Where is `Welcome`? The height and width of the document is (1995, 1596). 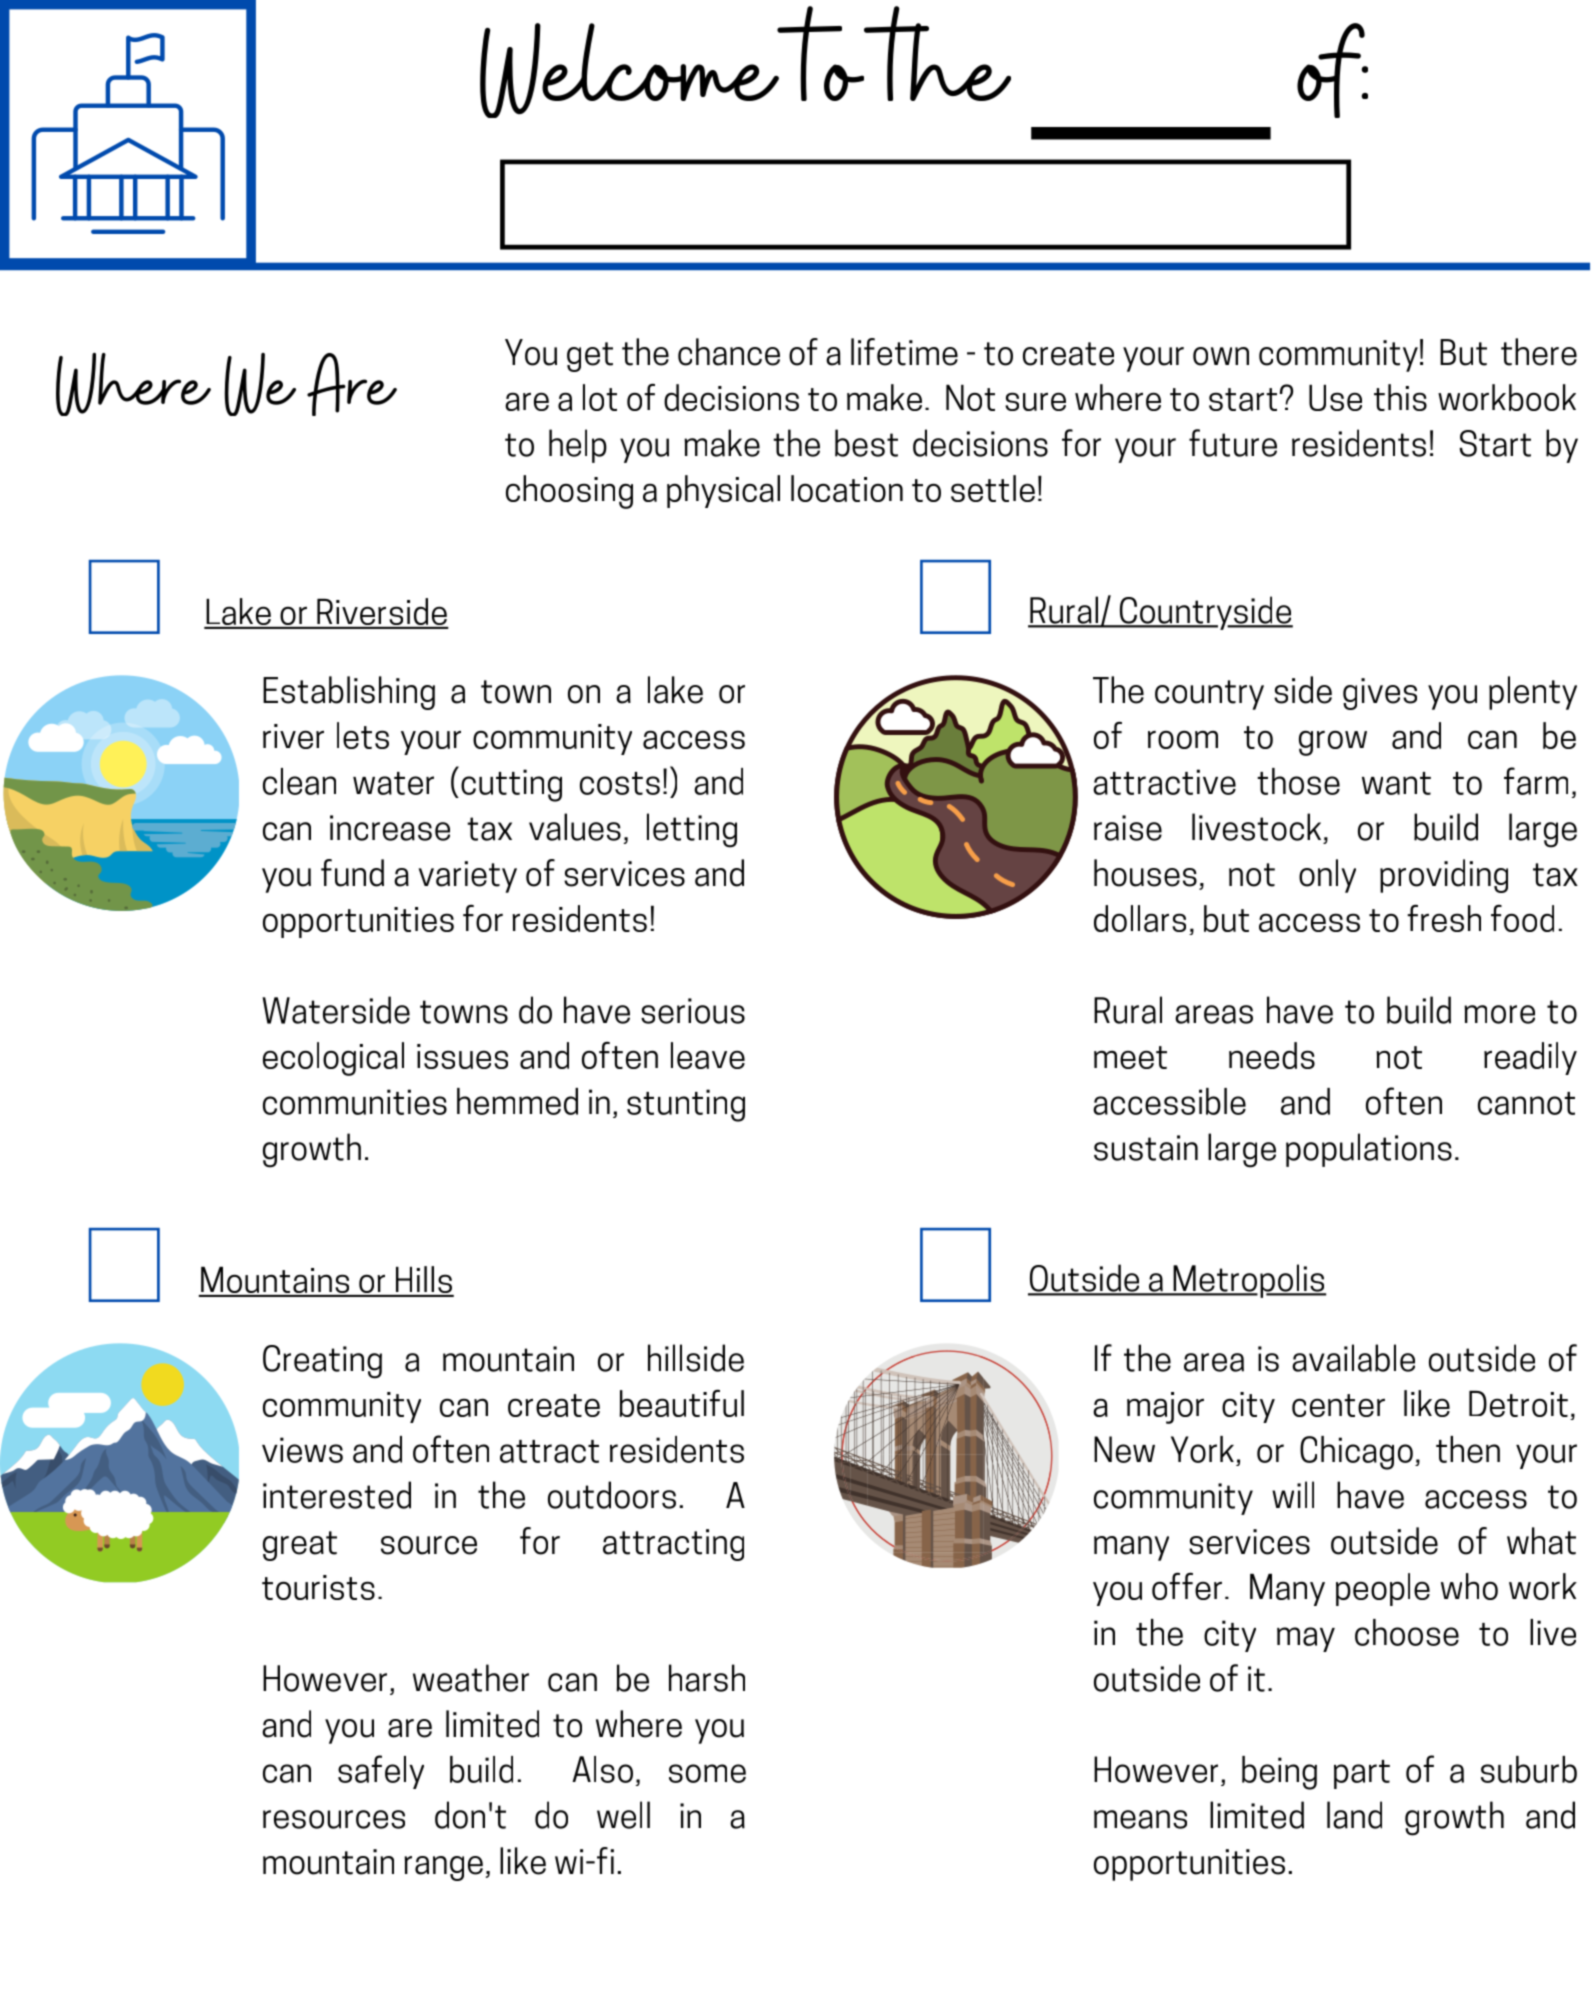
Welcome is located at coordinates (630, 70).
